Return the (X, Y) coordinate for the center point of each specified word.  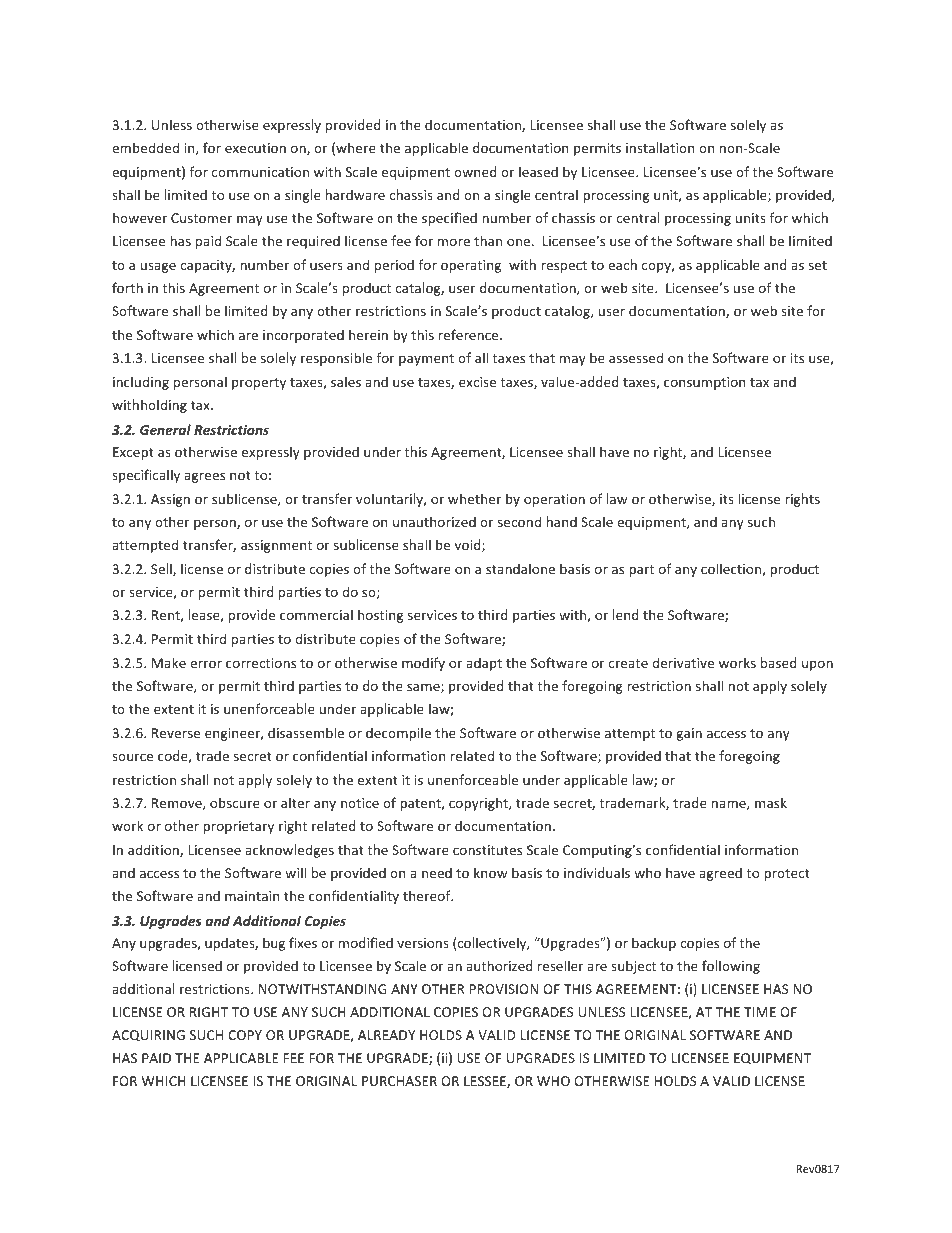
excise (477, 382)
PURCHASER (399, 1081)
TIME (760, 1012)
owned (475, 171)
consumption (704, 383)
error (206, 664)
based (778, 662)
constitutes (487, 850)
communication (260, 172)
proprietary (238, 827)
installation (660, 147)
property (259, 384)
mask (771, 802)
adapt (484, 664)
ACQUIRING (148, 1036)
